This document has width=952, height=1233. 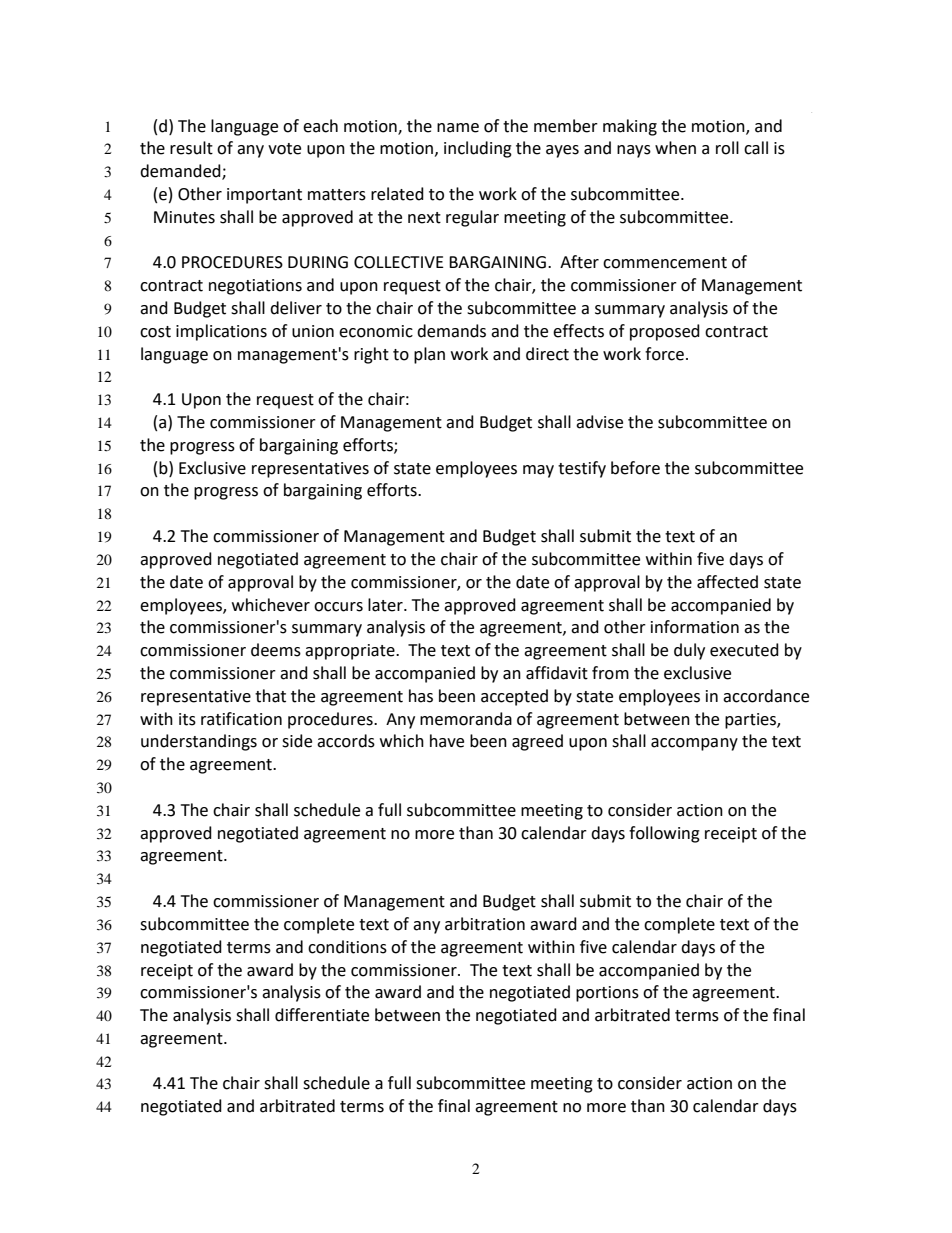 I want to click on when, so click(x=675, y=148).
